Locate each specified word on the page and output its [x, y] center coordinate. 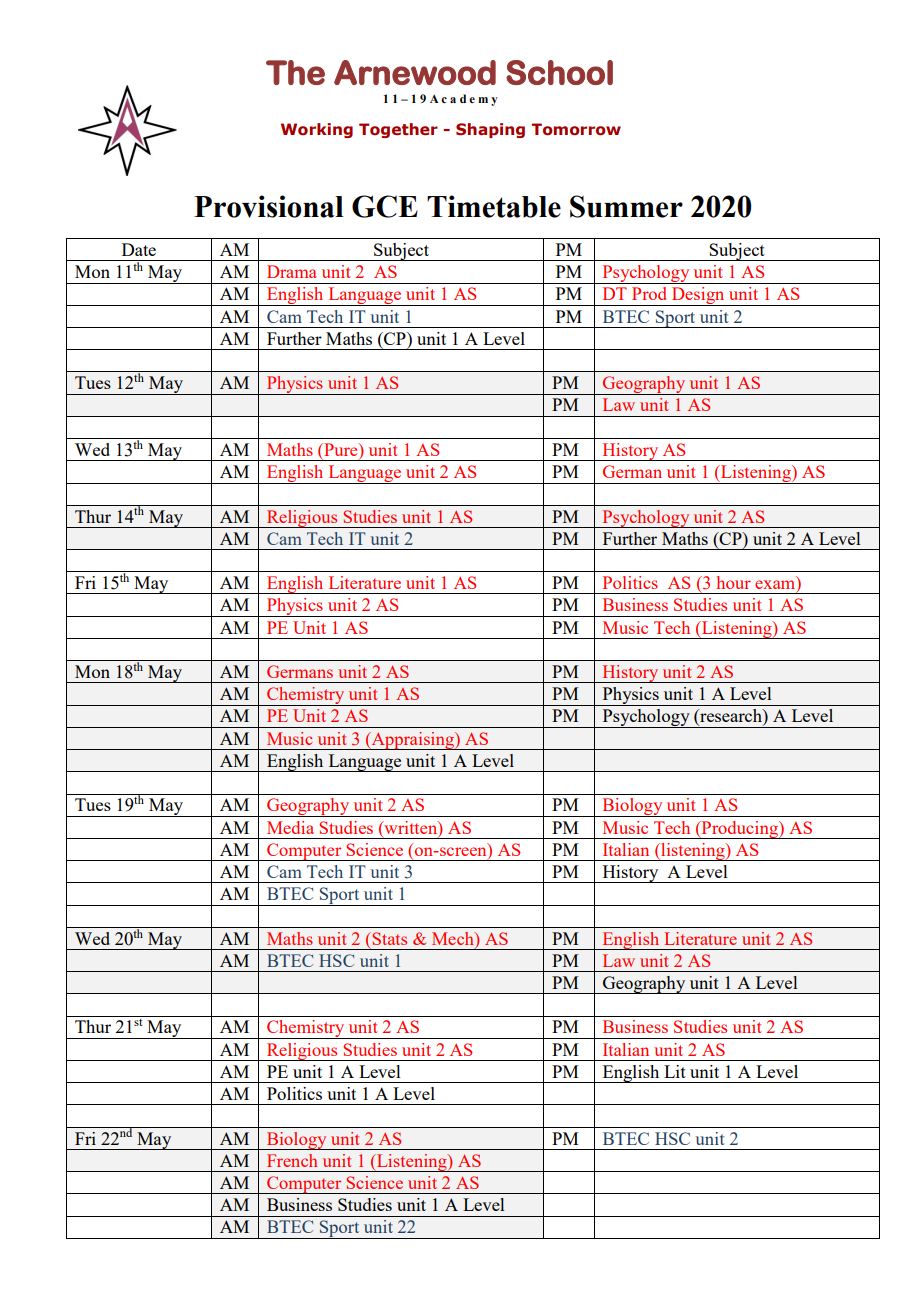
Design [698, 296]
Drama [292, 271]
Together [398, 130]
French [292, 1160]
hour [734, 582]
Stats [388, 938]
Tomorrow [576, 129]
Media [290, 827]
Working [317, 130]
